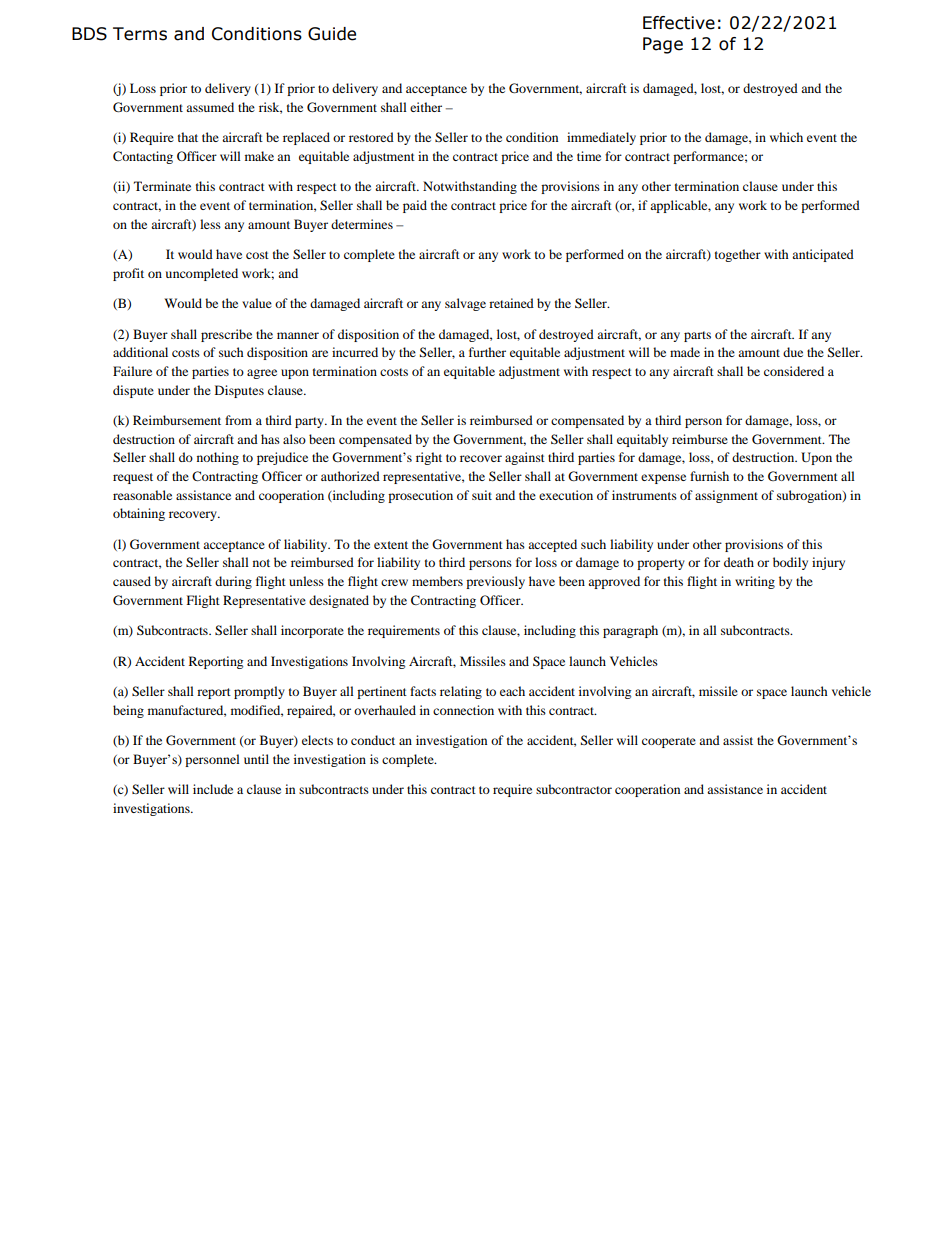 This image has height=1233, width=952. What do you see at coordinates (213, 789) in the image?
I see `include` at bounding box center [213, 789].
